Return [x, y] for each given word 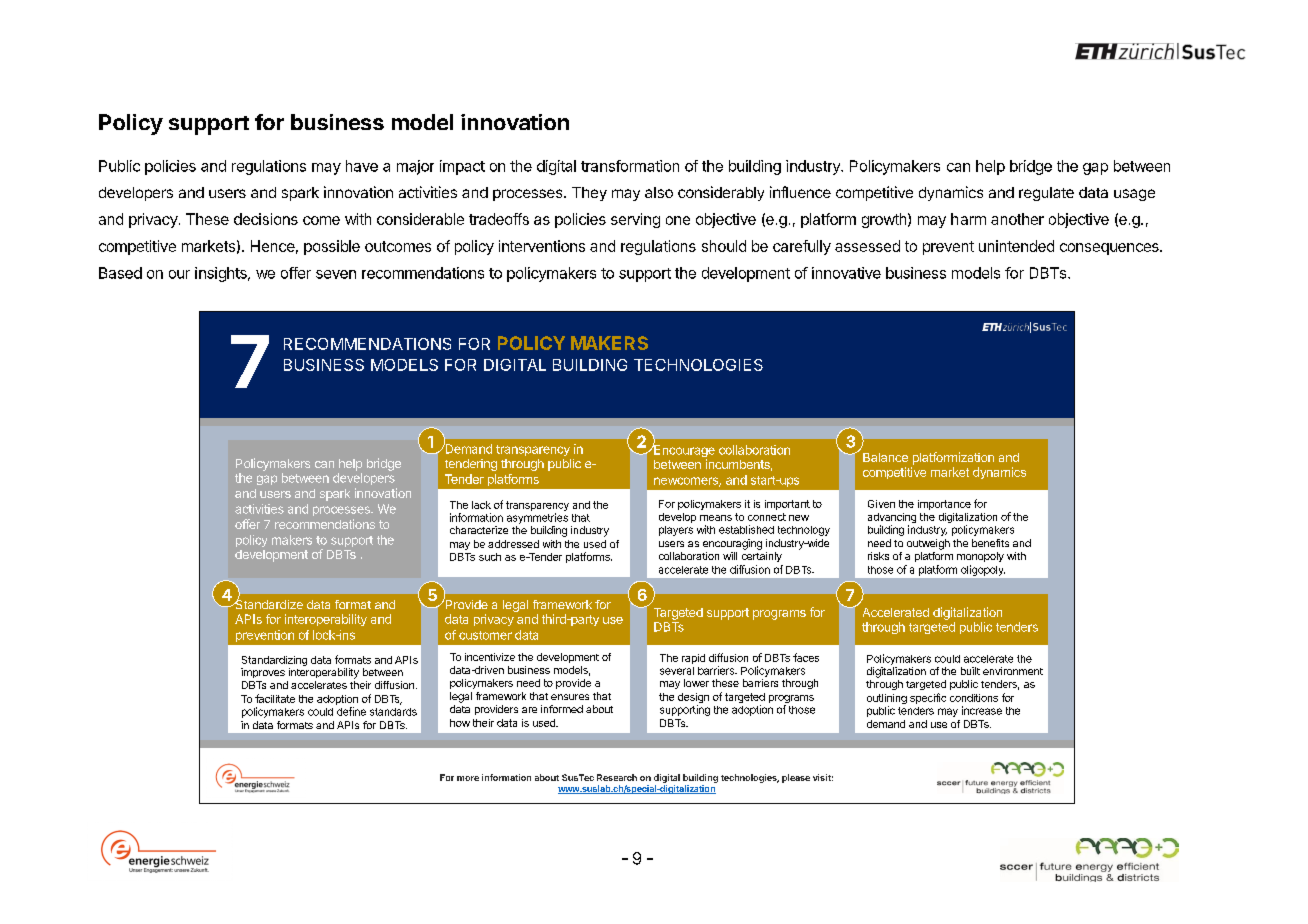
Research [617, 777]
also [659, 192]
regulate [1046, 194]
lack [481, 505]
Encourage [683, 451]
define [351, 711]
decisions [266, 219]
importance [944, 505]
